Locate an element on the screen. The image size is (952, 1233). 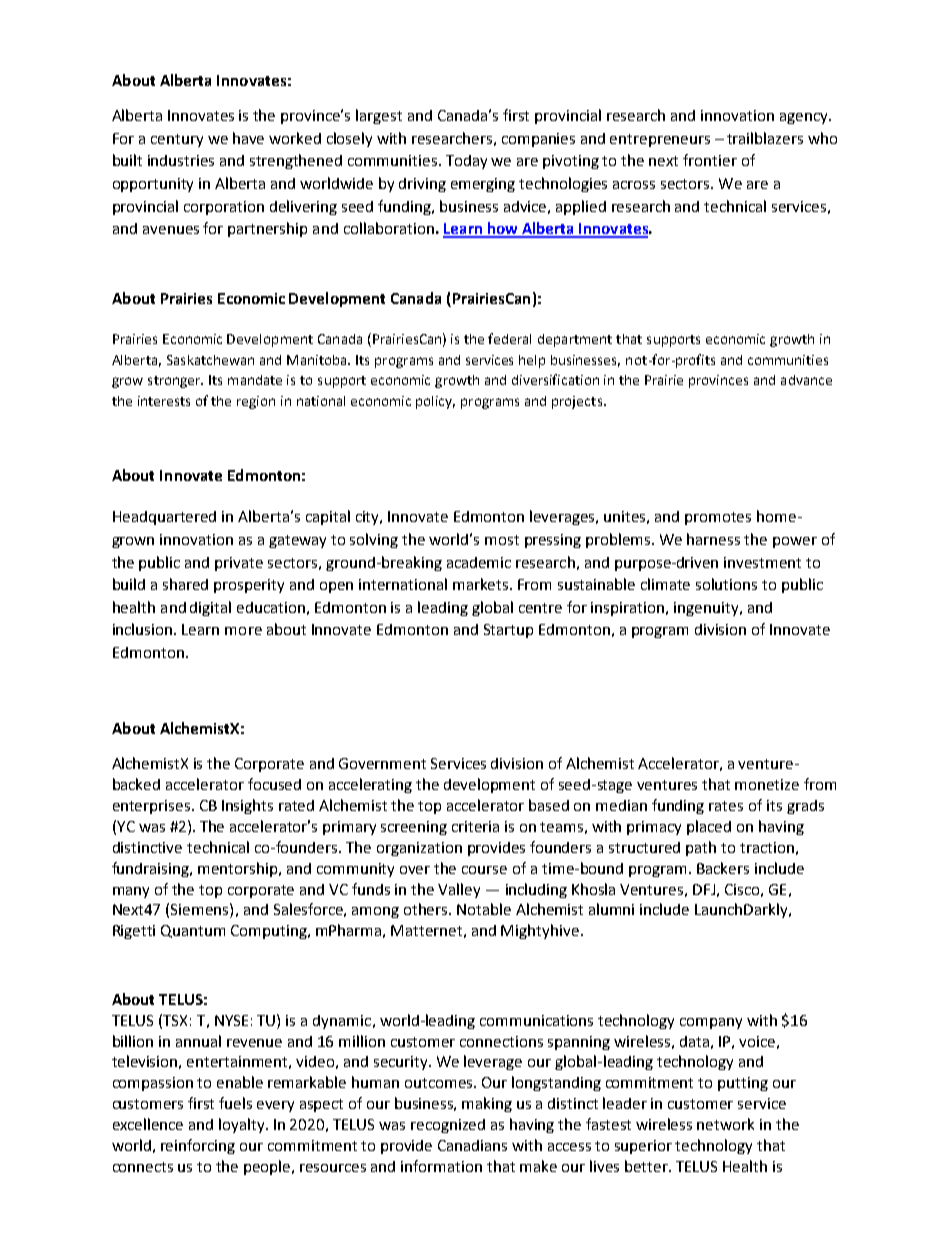
Saskatchewan is located at coordinates (210, 360).
